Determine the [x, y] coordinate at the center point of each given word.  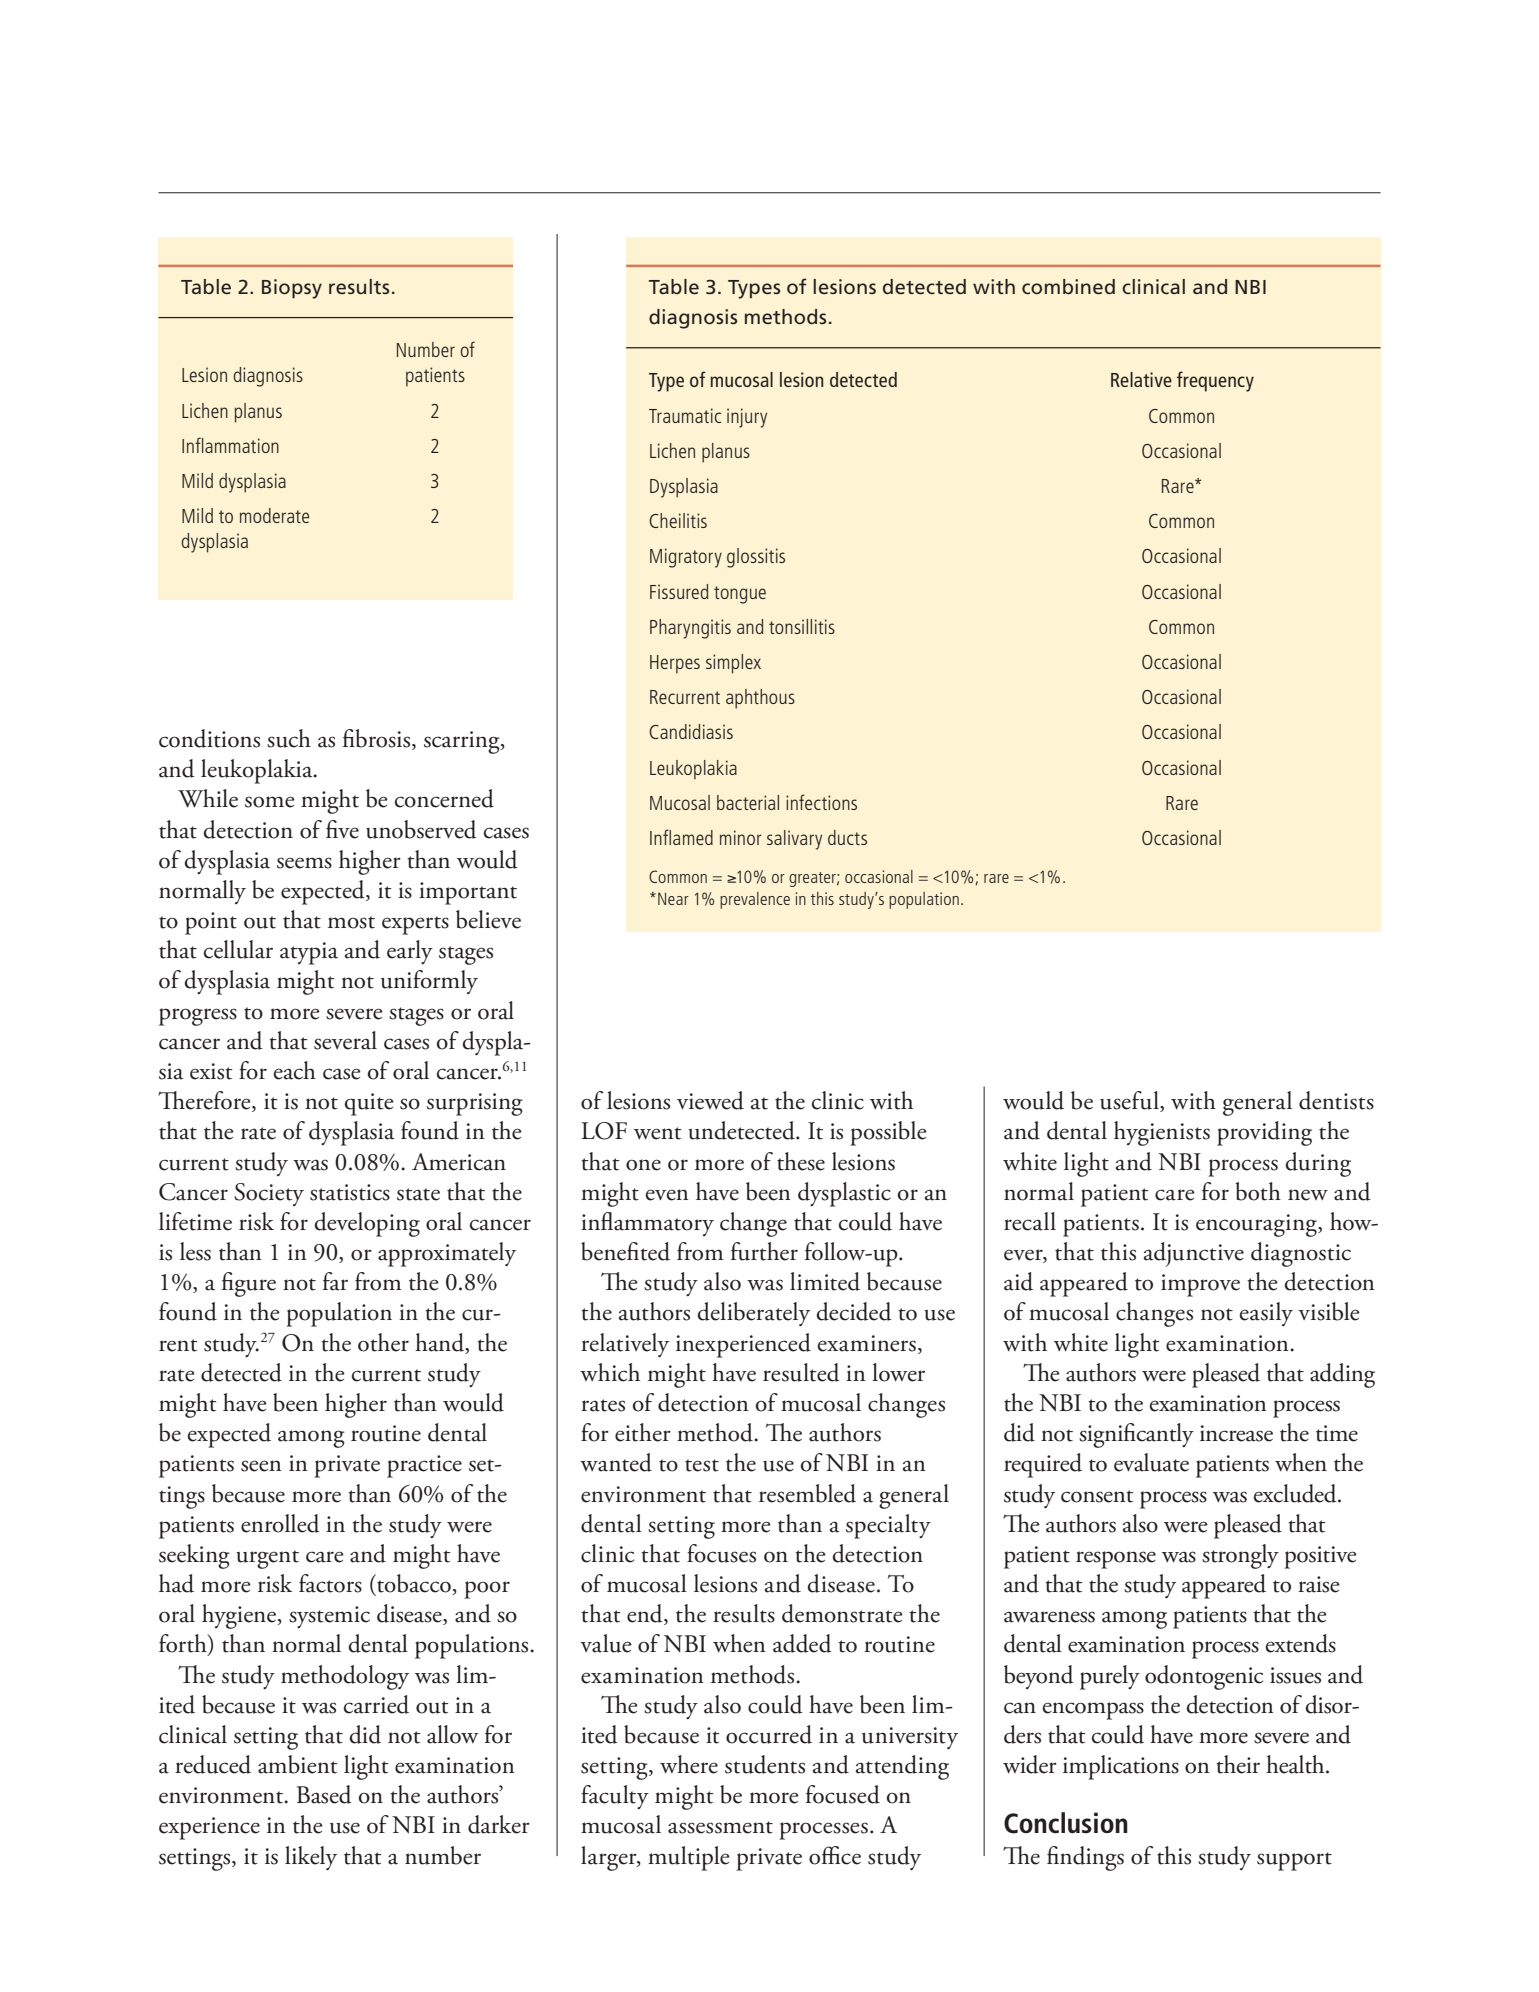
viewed [710, 1100]
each [294, 1070]
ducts [847, 837]
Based [324, 1794]
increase [1236, 1433]
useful [1130, 1101]
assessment [720, 1827]
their [1238, 1764]
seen [261, 1466]
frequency [1215, 381]
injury [747, 418]
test [702, 1465]
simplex [733, 664]
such [289, 738]
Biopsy [292, 289]
